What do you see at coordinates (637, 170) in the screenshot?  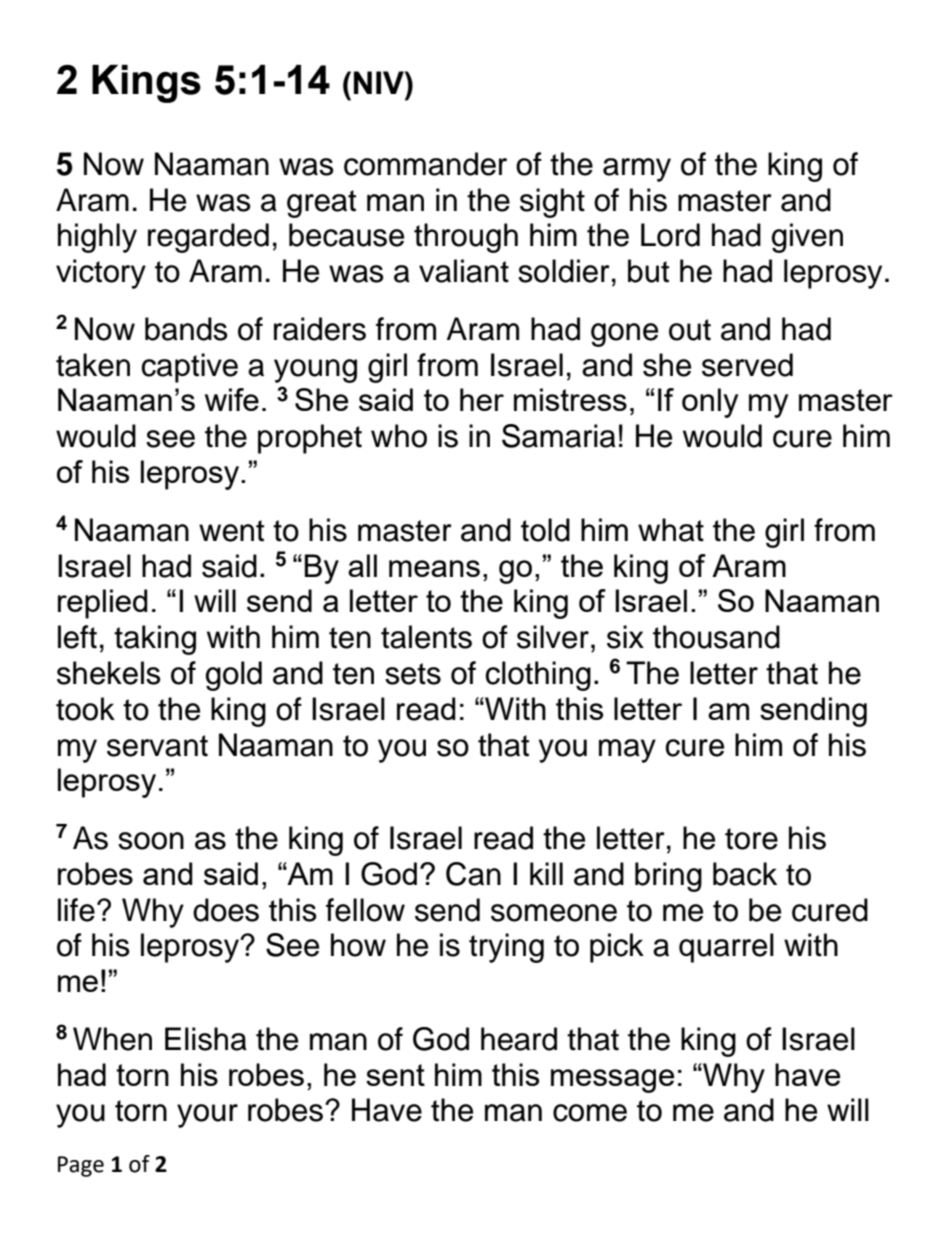 I see `army` at bounding box center [637, 170].
